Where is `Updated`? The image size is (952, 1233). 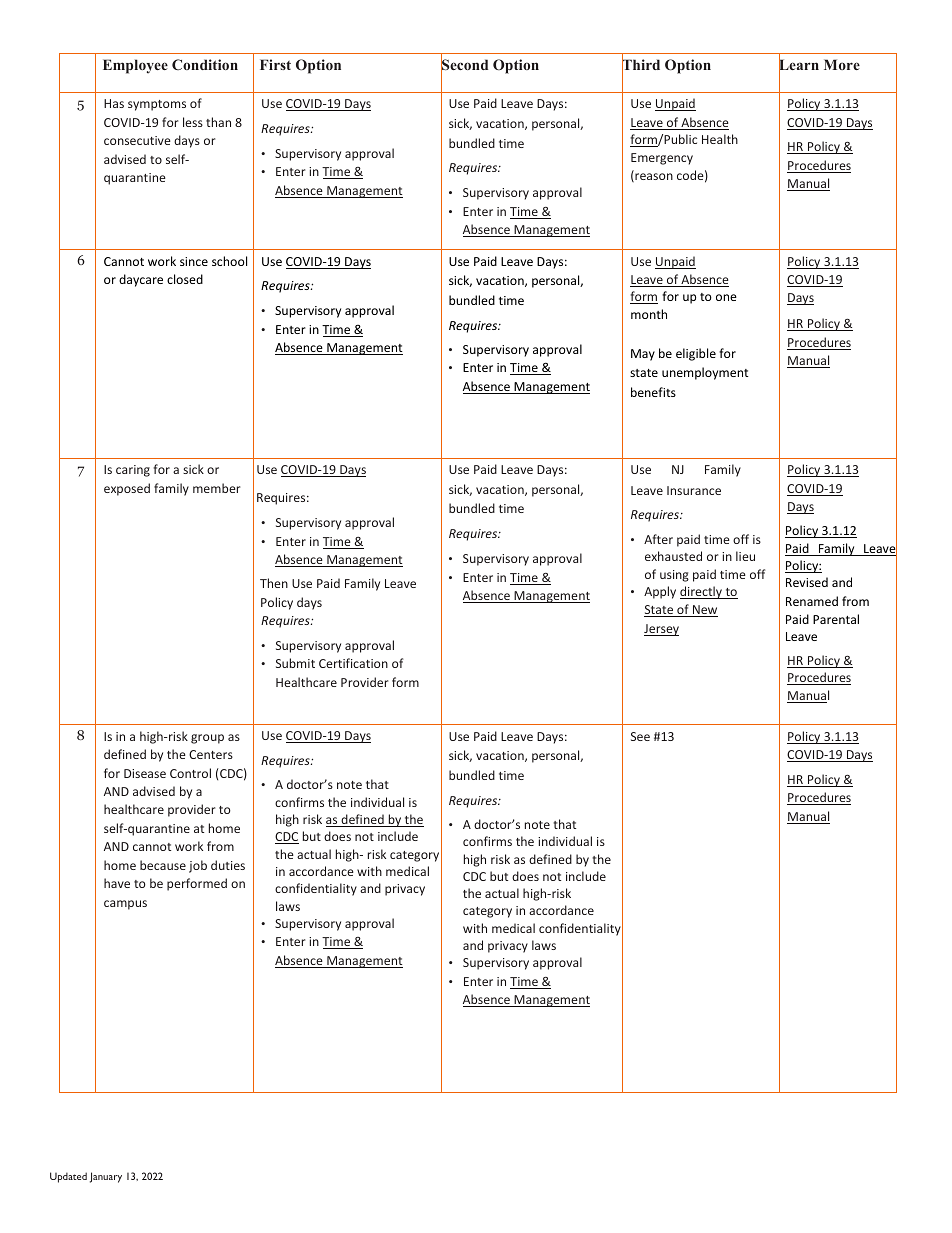 Updated is located at coordinates (68, 1177).
